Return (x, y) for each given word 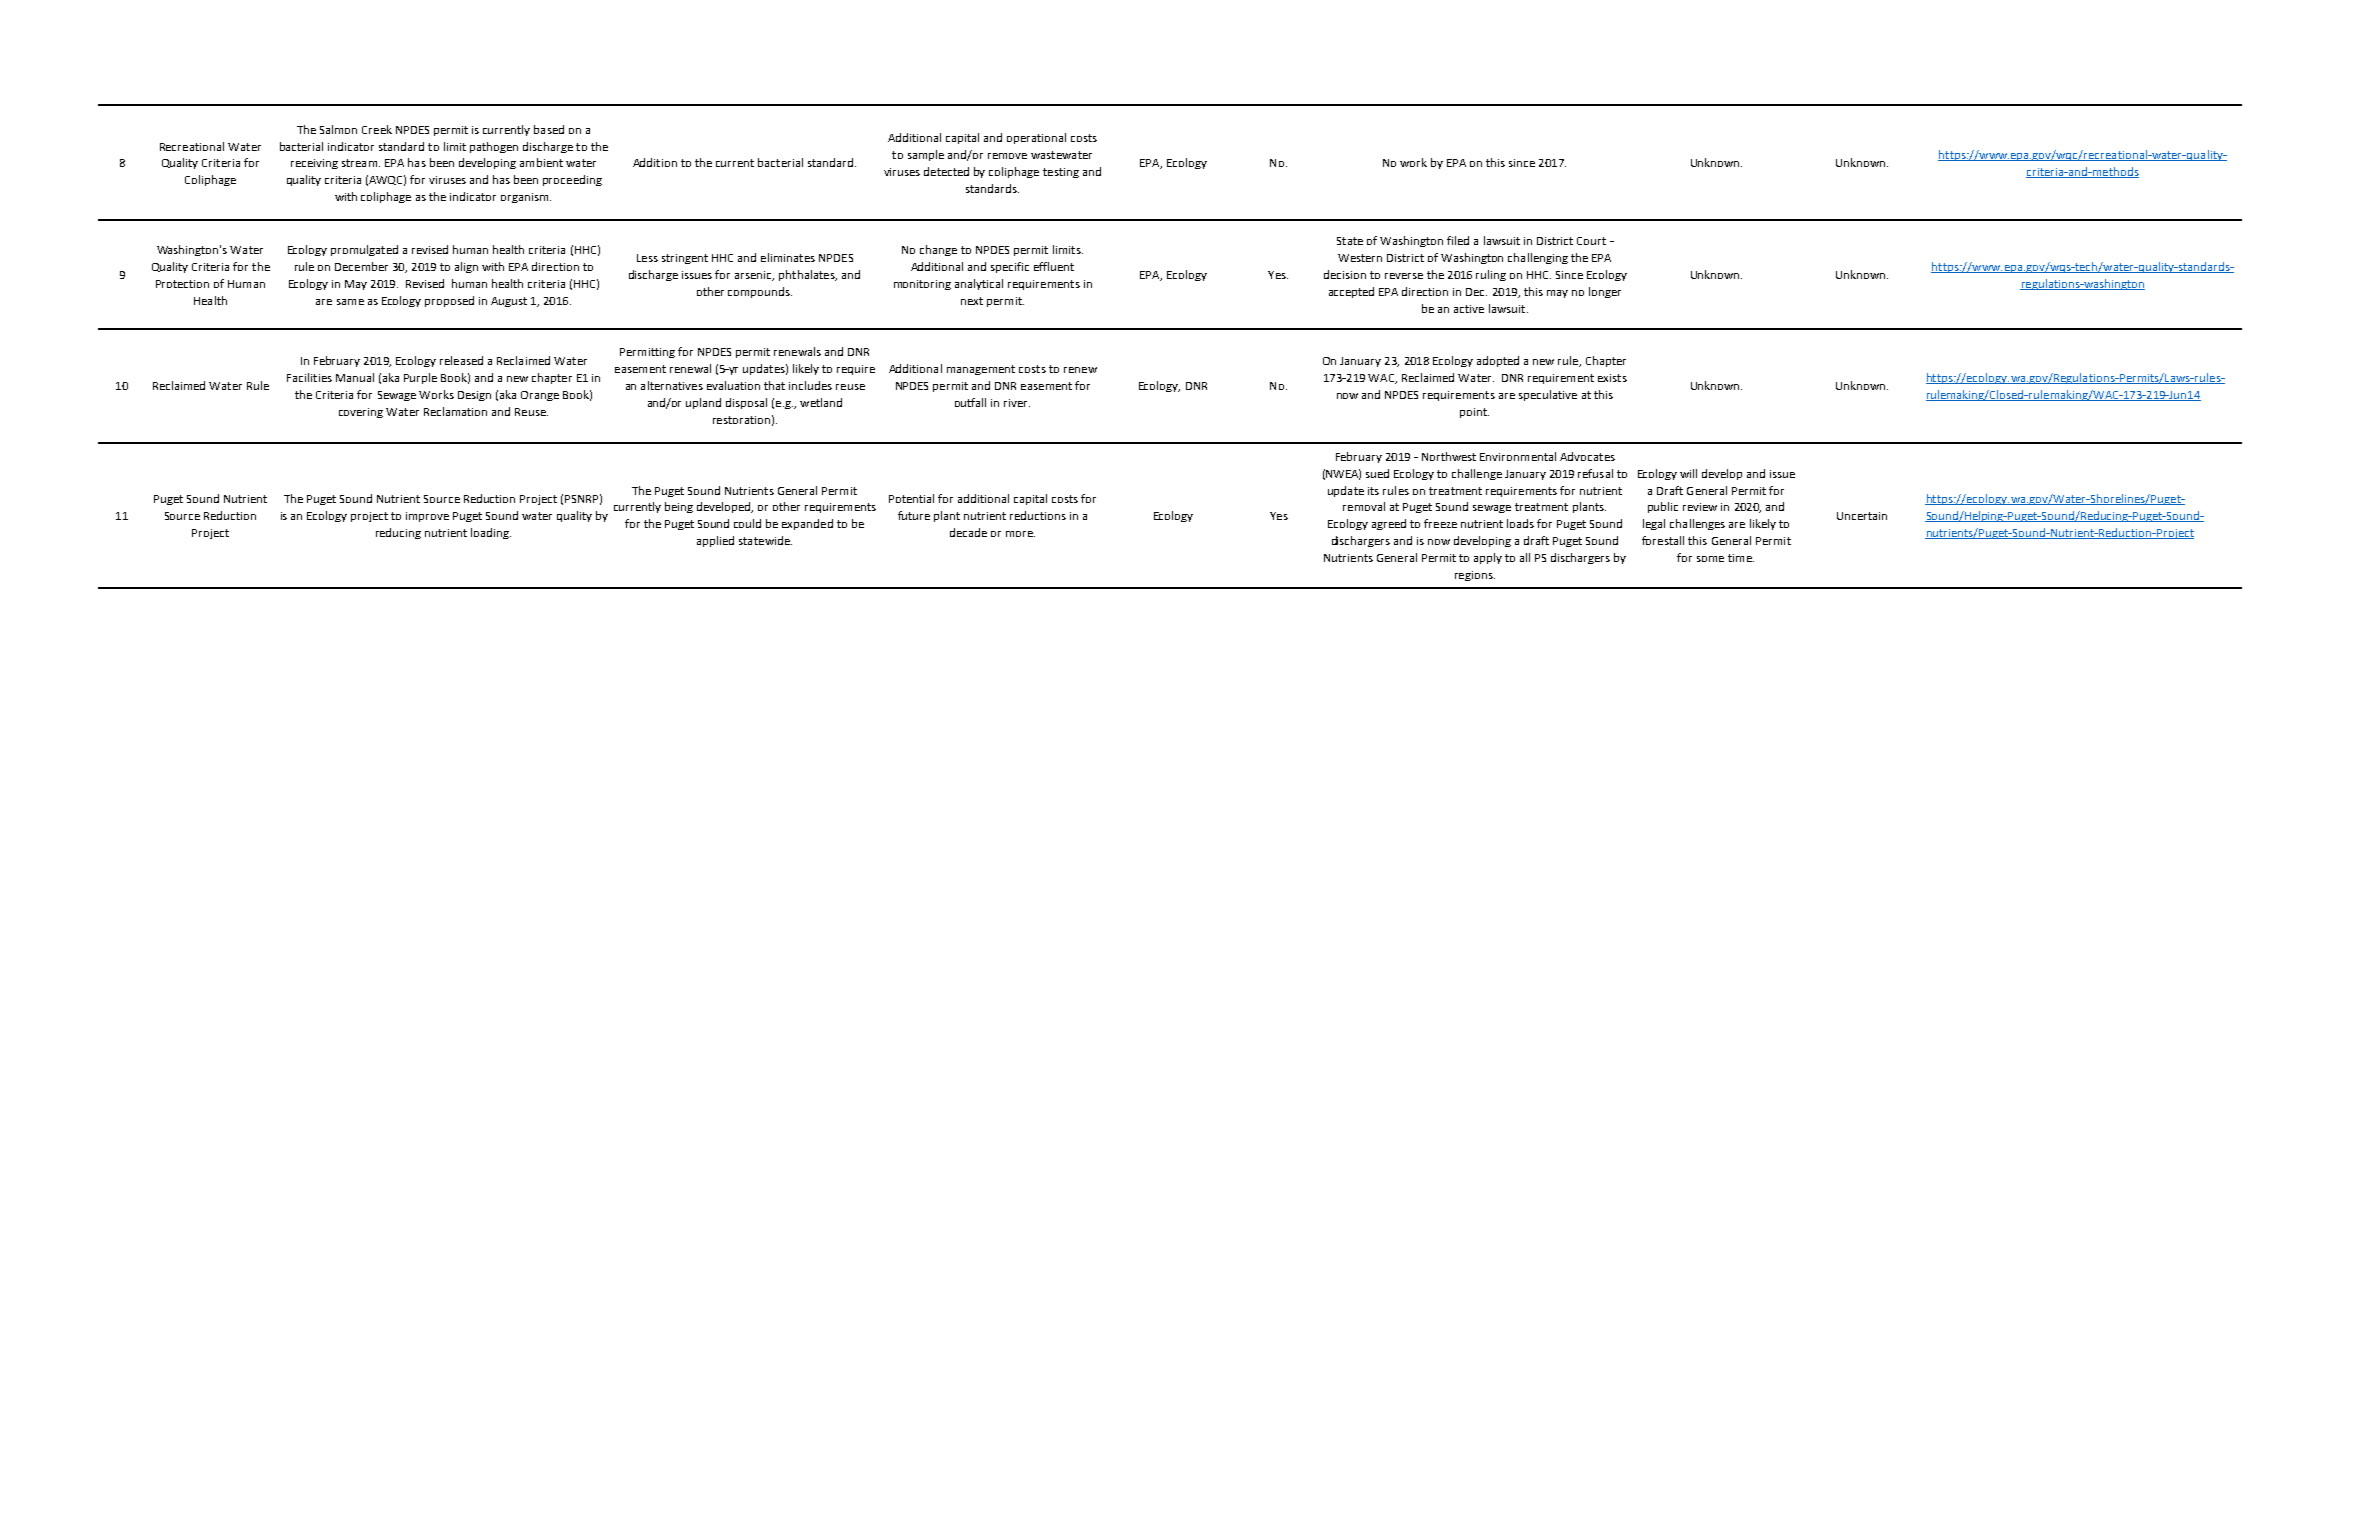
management (981, 370)
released (461, 360)
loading (491, 533)
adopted (1498, 361)
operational (1036, 138)
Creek (377, 129)
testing (1061, 173)
